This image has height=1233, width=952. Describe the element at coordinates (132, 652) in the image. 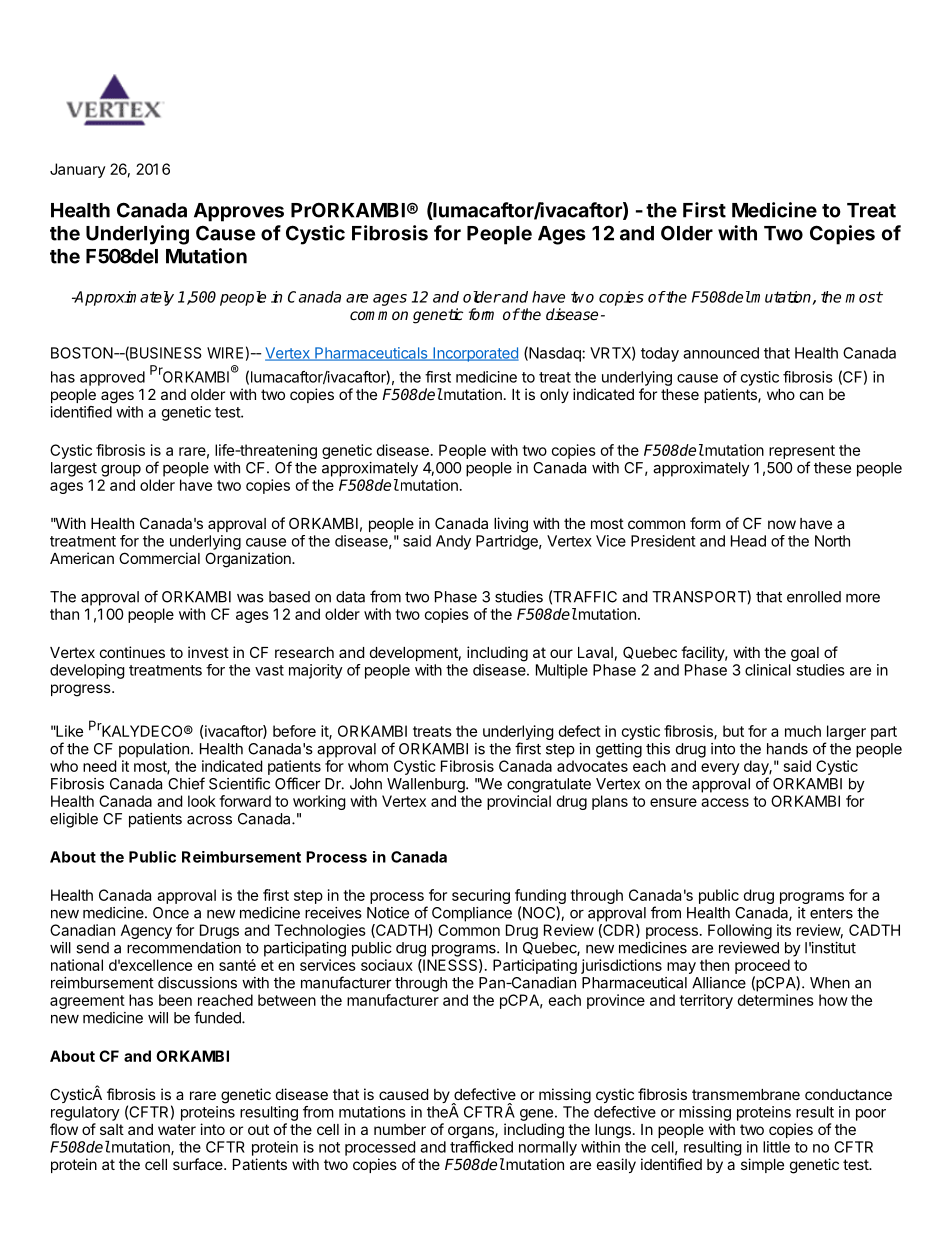

I see `continues` at that location.
